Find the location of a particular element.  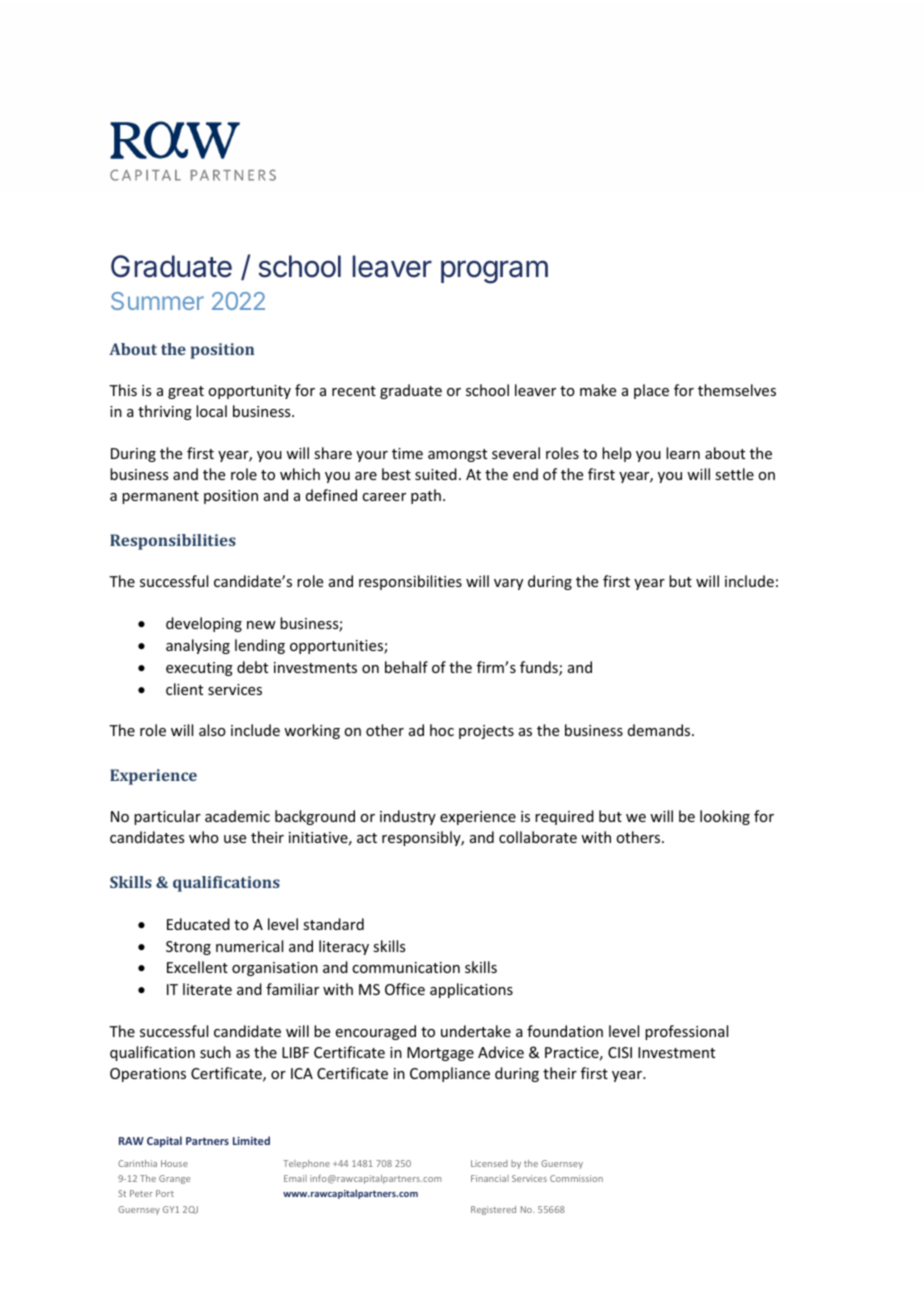

learn is located at coordinates (683, 453).
